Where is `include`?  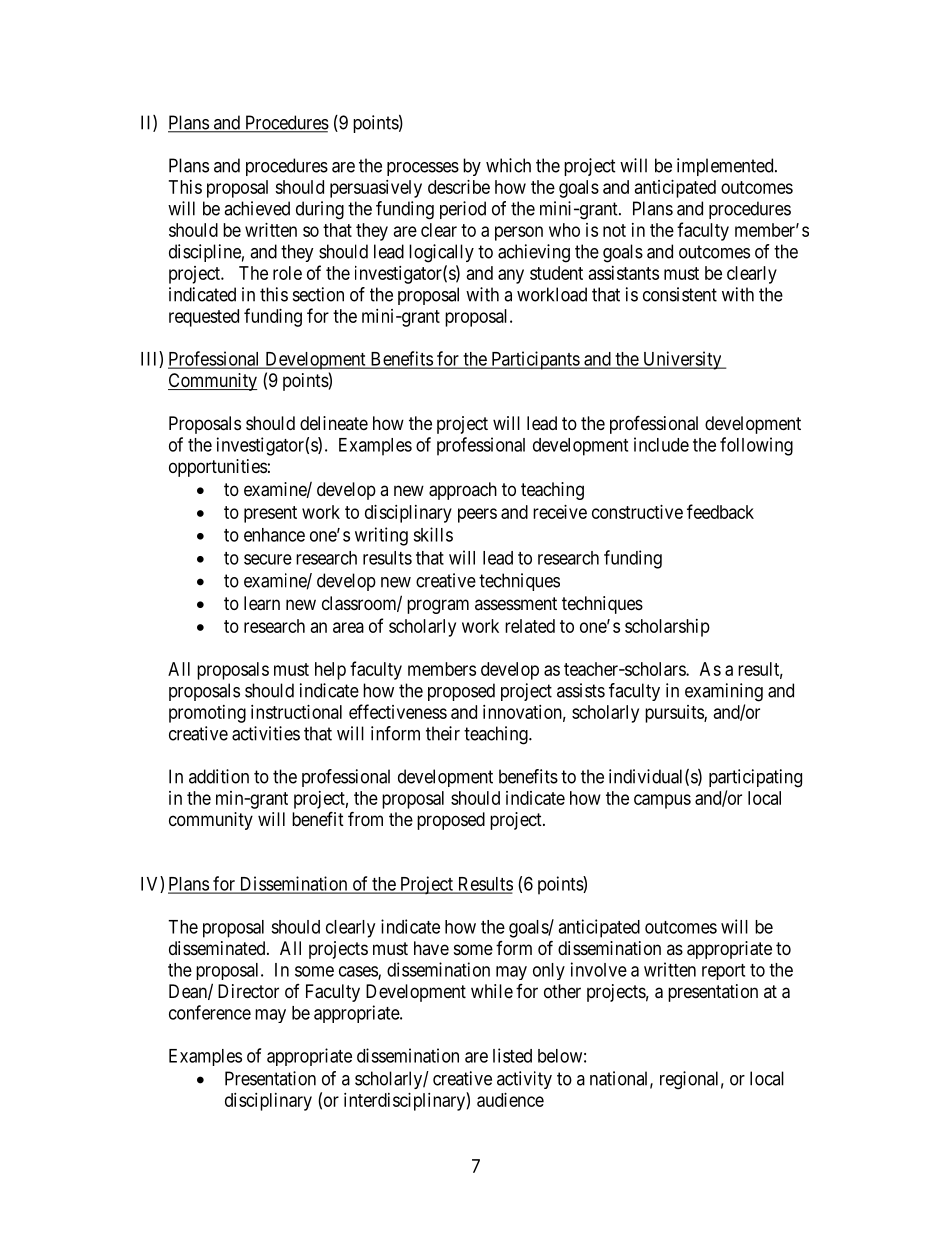 include is located at coordinates (661, 444).
